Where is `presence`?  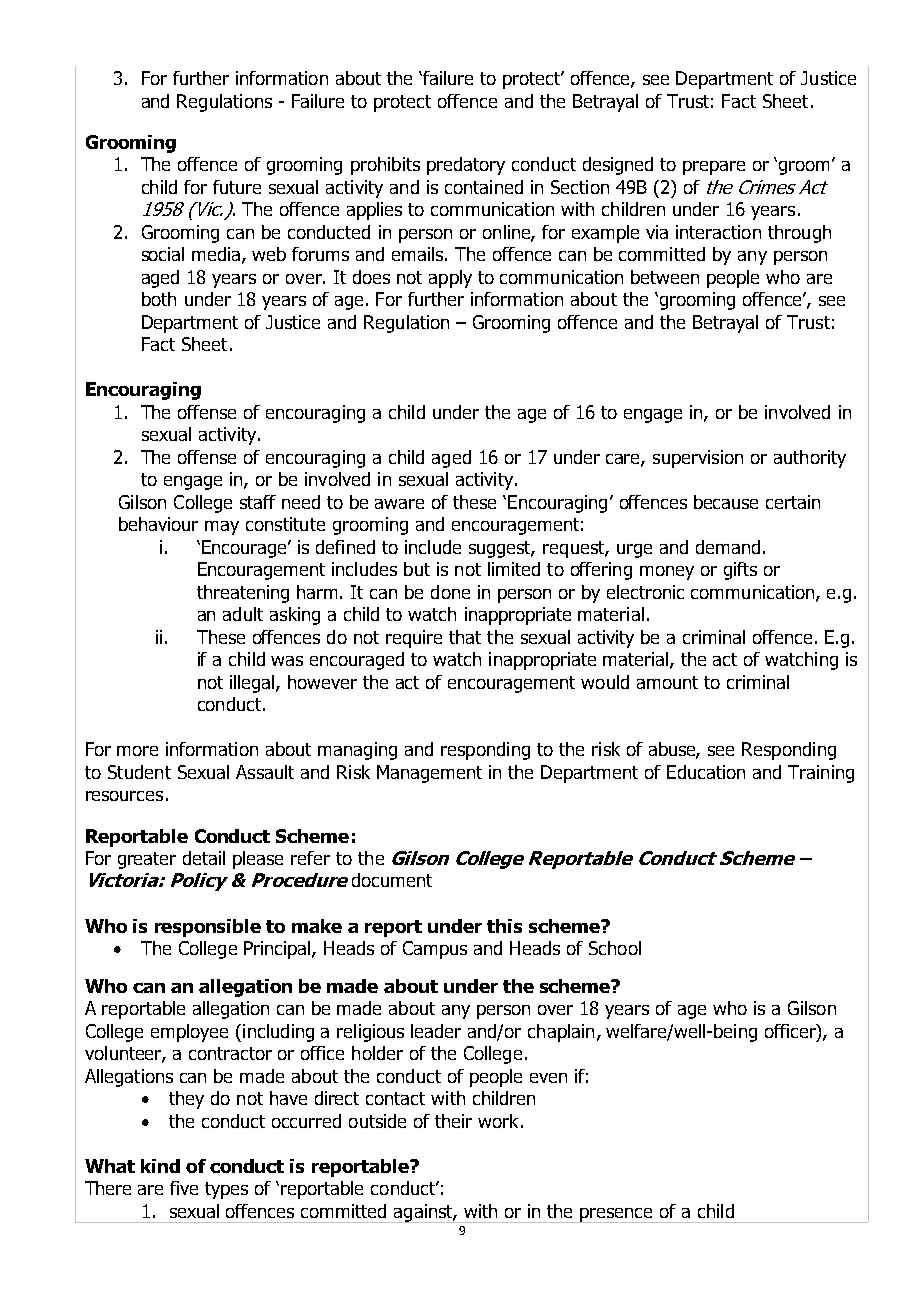 presence is located at coordinates (617, 1215).
